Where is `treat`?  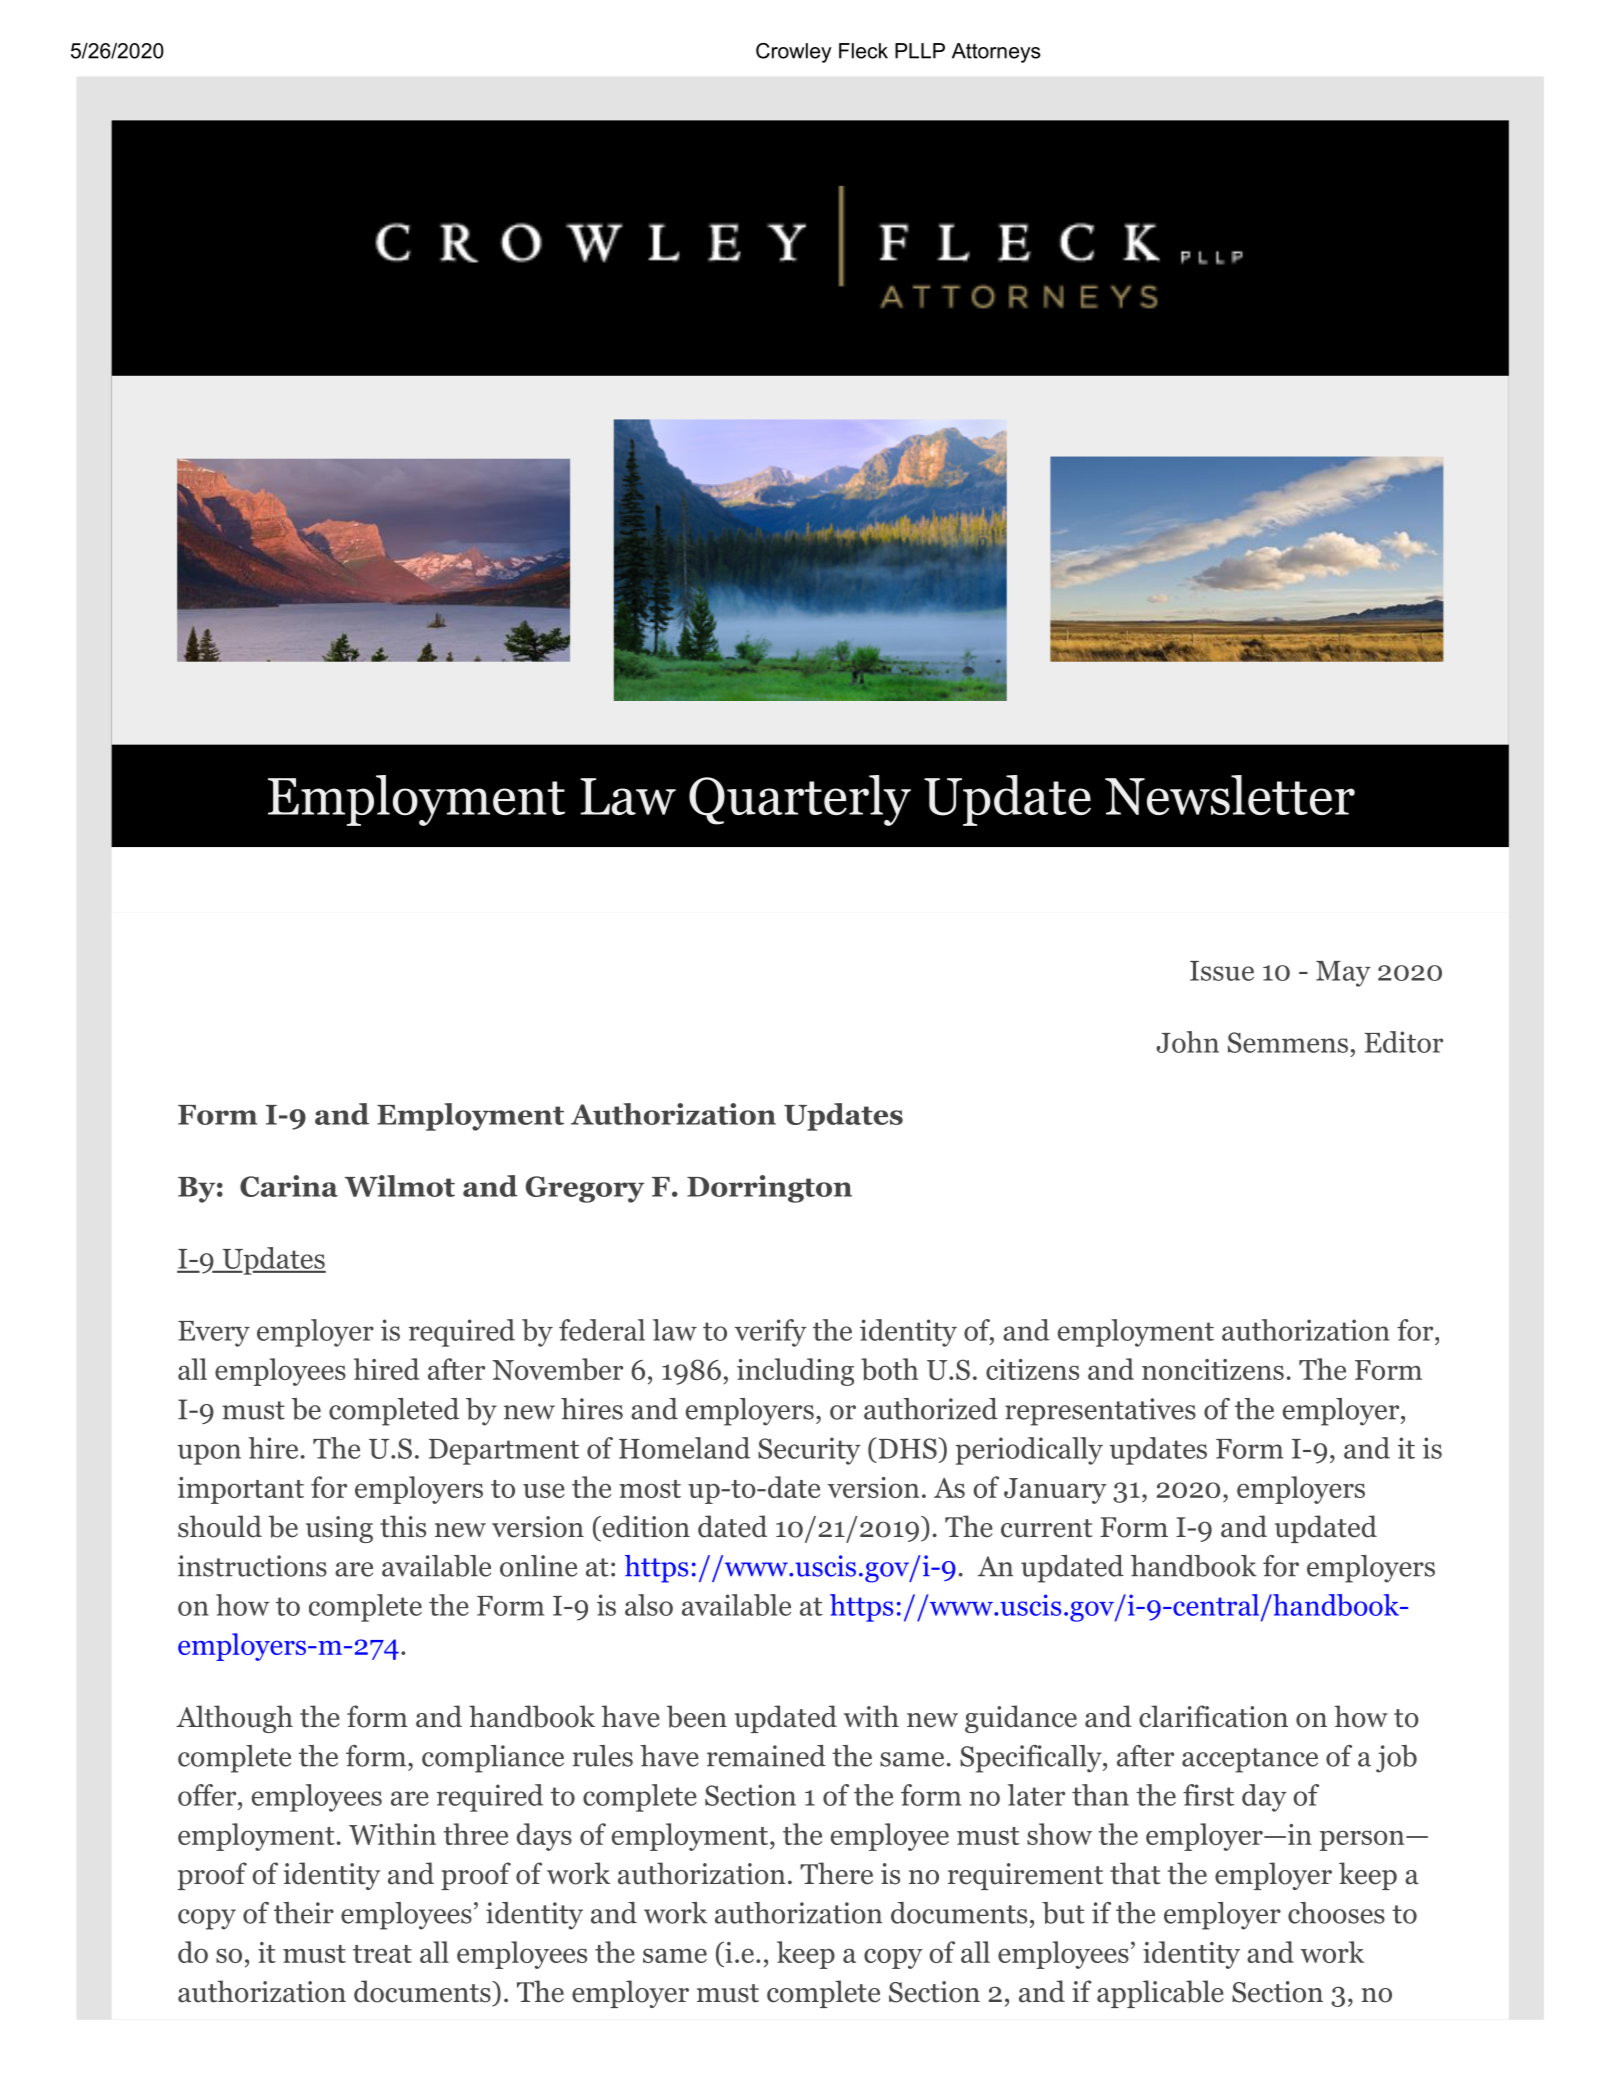 treat is located at coordinates (382, 1954).
